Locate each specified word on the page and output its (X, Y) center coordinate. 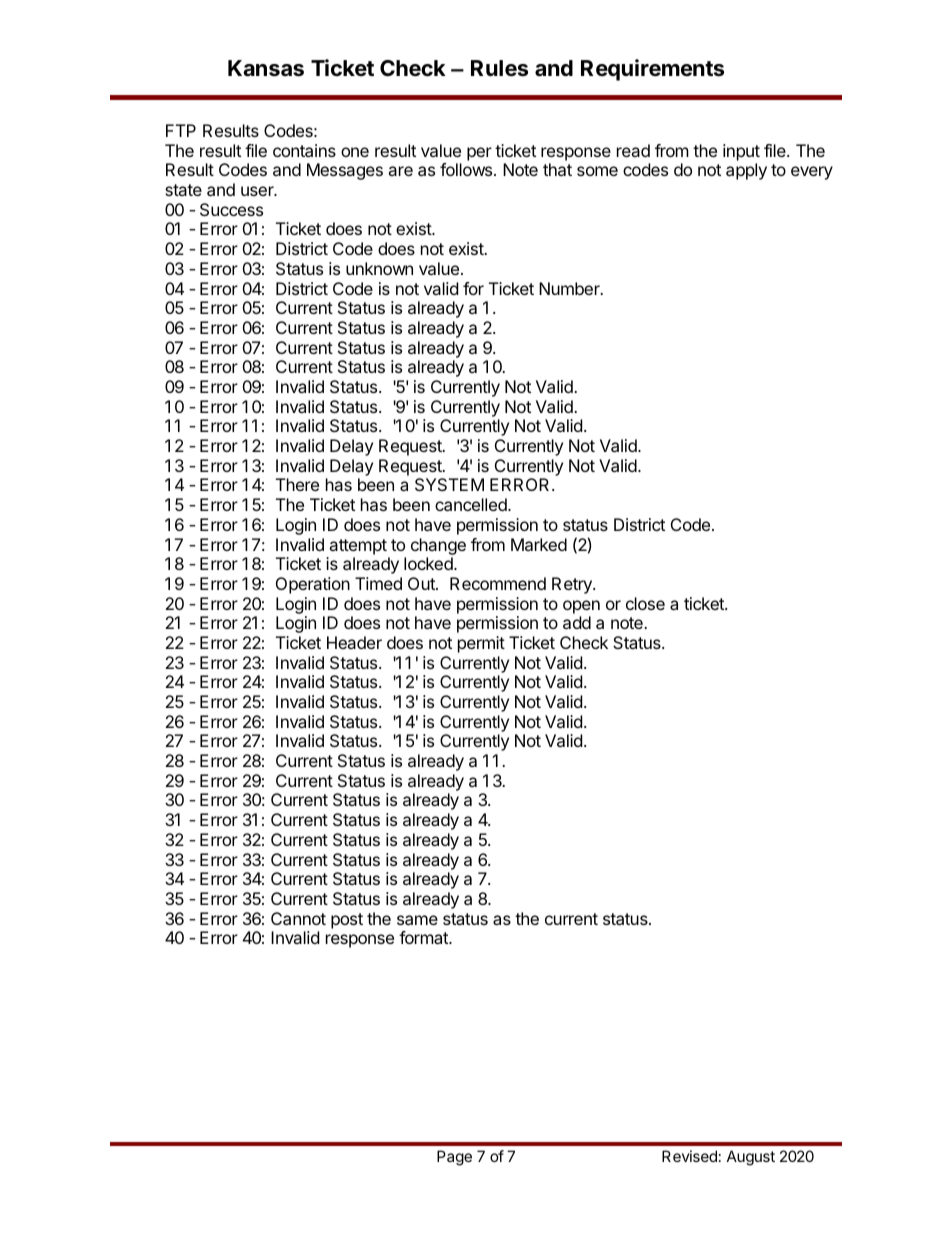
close (645, 603)
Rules (499, 68)
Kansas (266, 68)
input (741, 152)
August (751, 1158)
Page (454, 1158)
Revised (689, 1156)
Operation (313, 585)
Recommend (498, 583)
